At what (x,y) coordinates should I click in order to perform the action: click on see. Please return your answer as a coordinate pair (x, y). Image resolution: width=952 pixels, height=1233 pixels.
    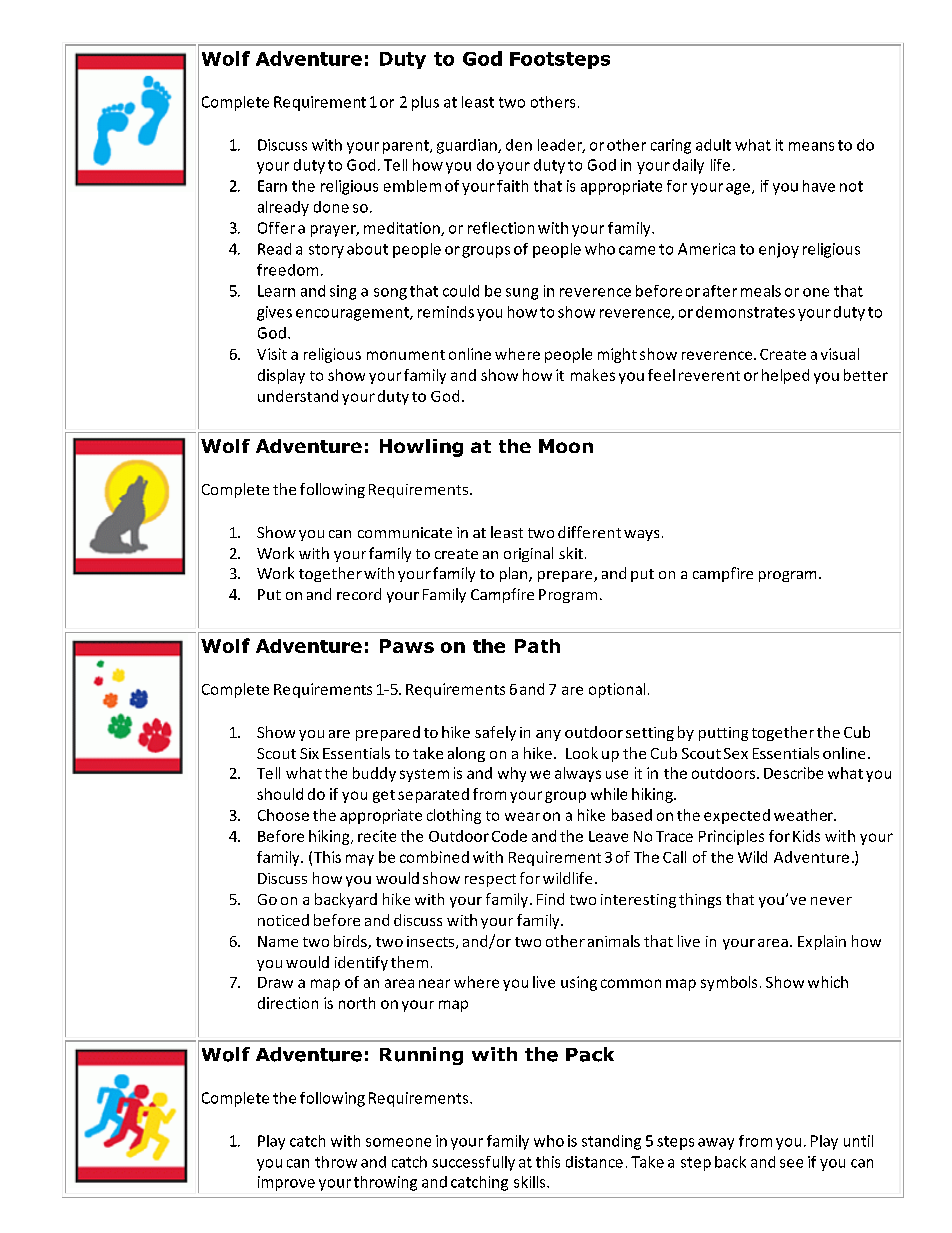
    Looking at the image, I should click on (791, 1163).
